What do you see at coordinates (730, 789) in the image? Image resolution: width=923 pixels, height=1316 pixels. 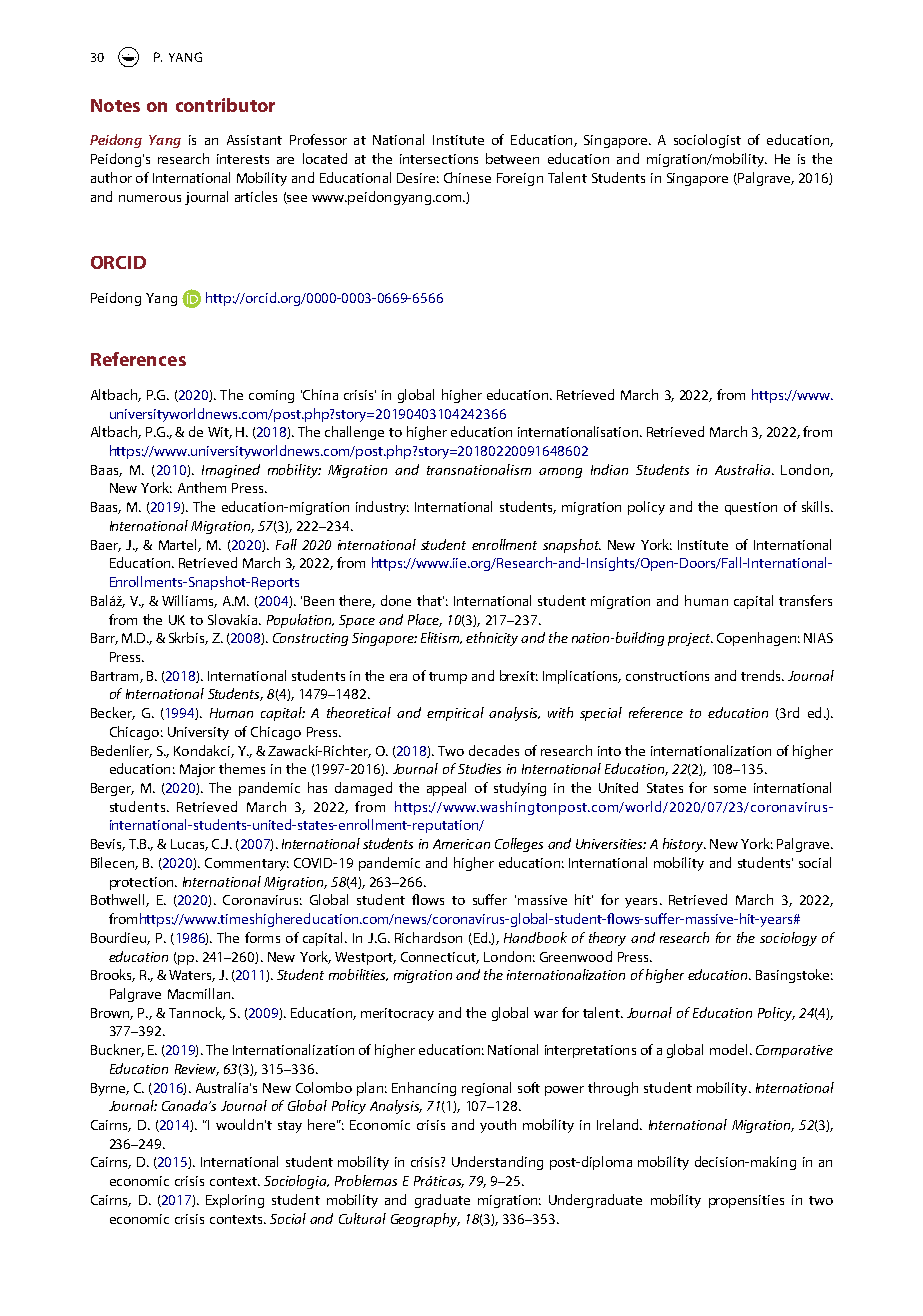 I see `some` at bounding box center [730, 789].
